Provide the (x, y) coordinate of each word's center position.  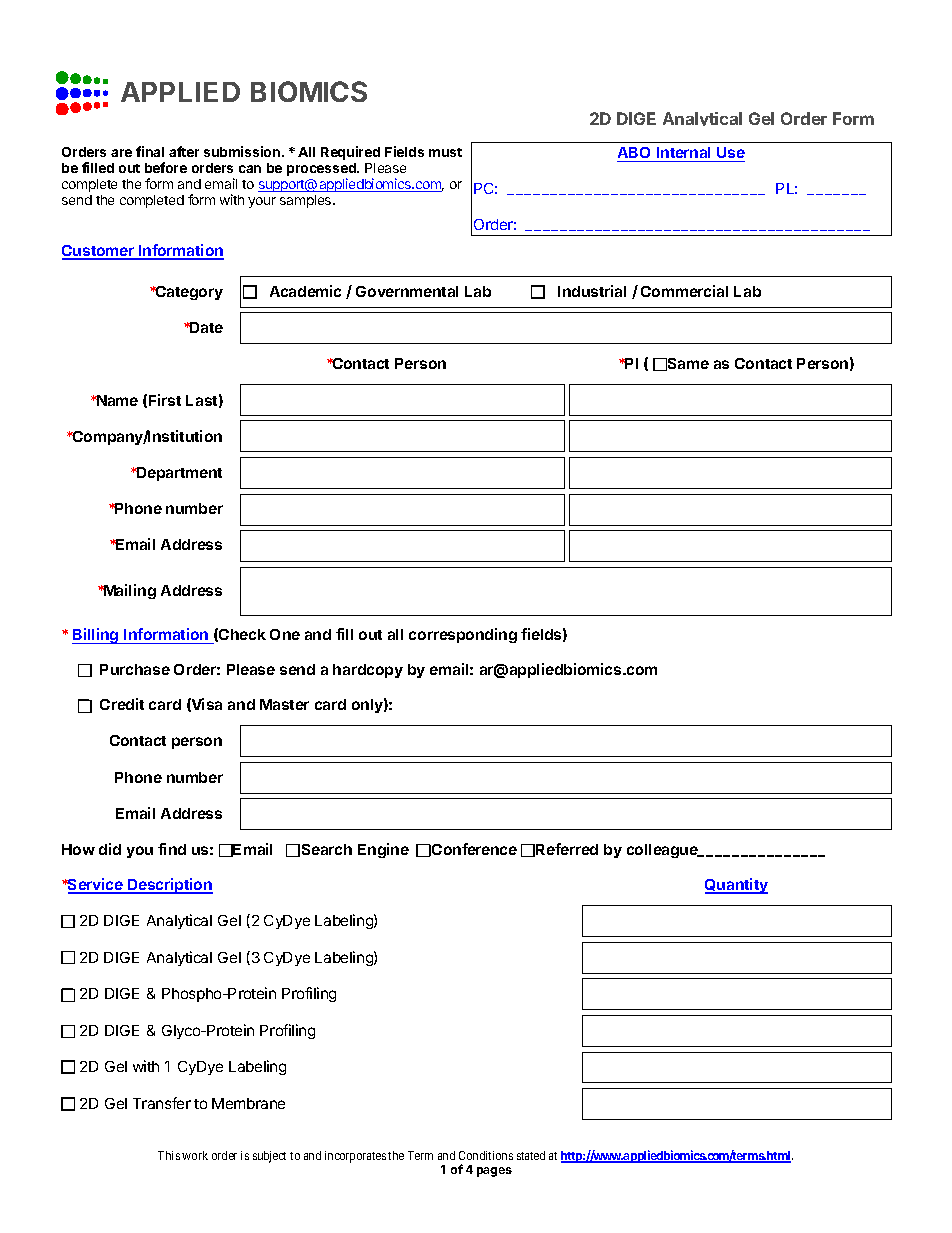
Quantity (736, 886)
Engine (383, 850)
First (165, 400)
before (166, 167)
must (445, 152)
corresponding (463, 635)
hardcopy (368, 671)
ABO (635, 154)
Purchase (135, 669)
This (169, 1155)
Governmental (407, 291)
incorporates (355, 1157)
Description (169, 886)
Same (687, 364)
